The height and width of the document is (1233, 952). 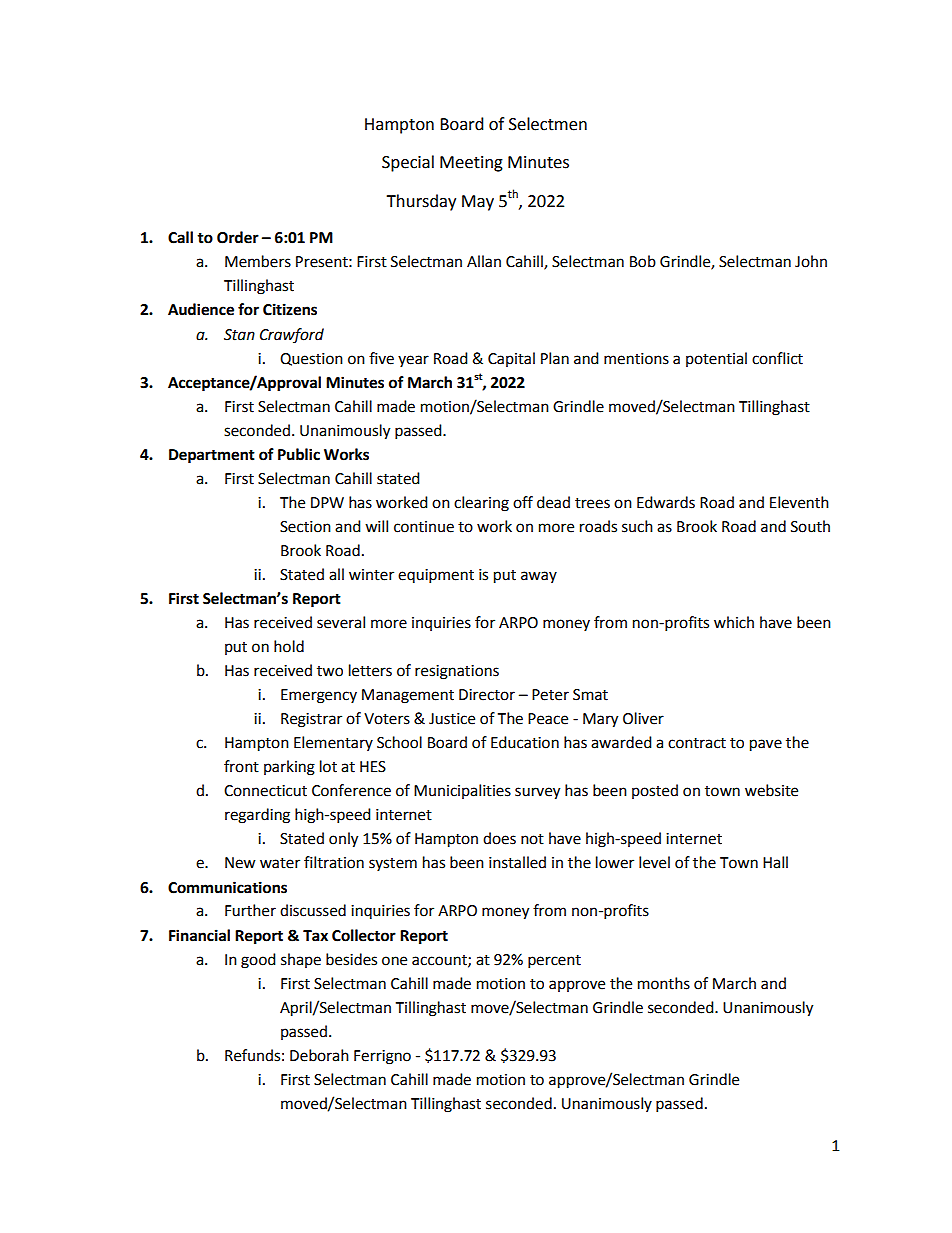 I want to click on Meeting, so click(x=471, y=164).
